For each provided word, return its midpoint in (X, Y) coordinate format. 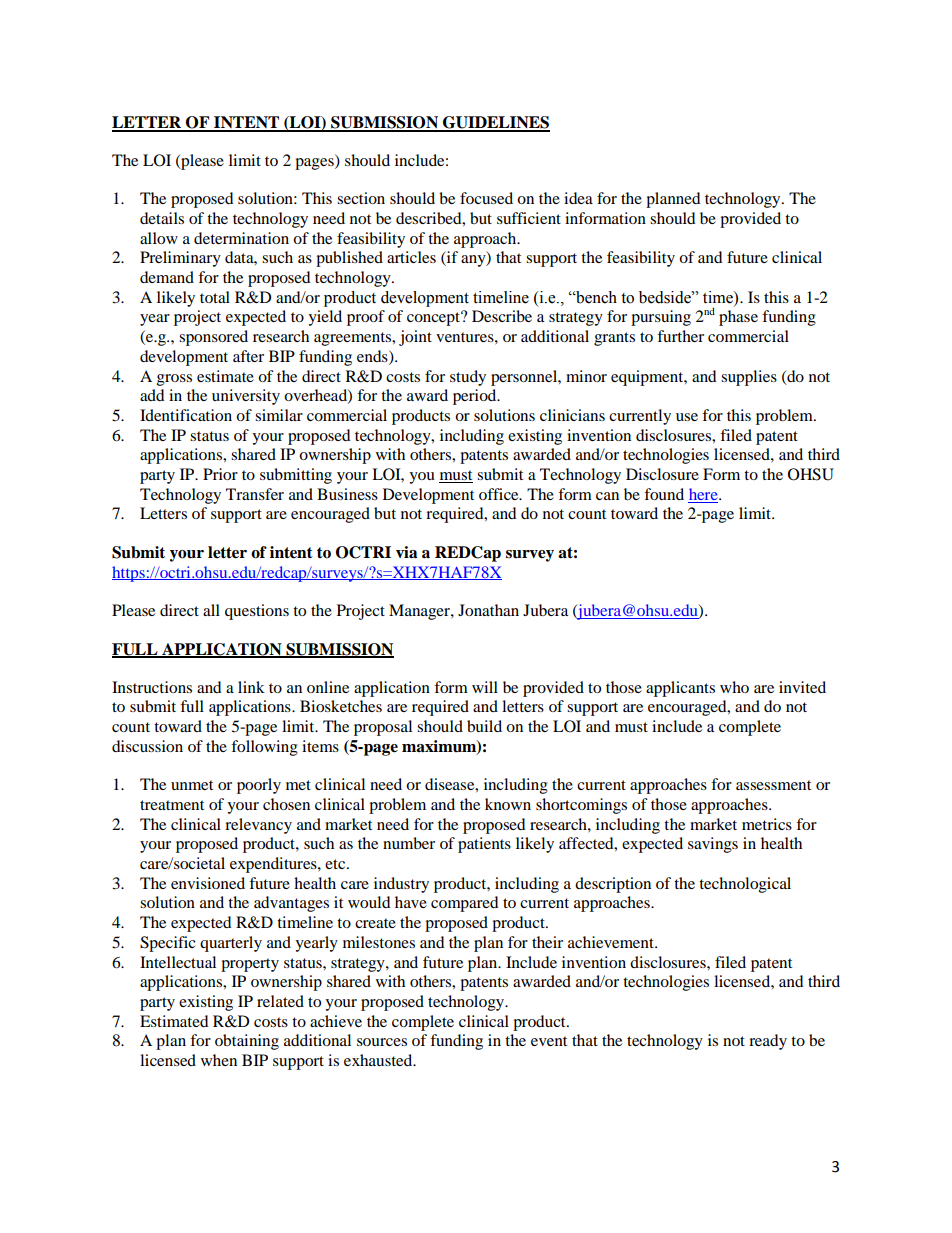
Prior (220, 474)
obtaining (247, 1042)
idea (578, 198)
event (549, 1041)
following (264, 748)
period (476, 397)
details (162, 218)
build (484, 726)
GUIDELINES (495, 123)
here (704, 494)
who (734, 687)
